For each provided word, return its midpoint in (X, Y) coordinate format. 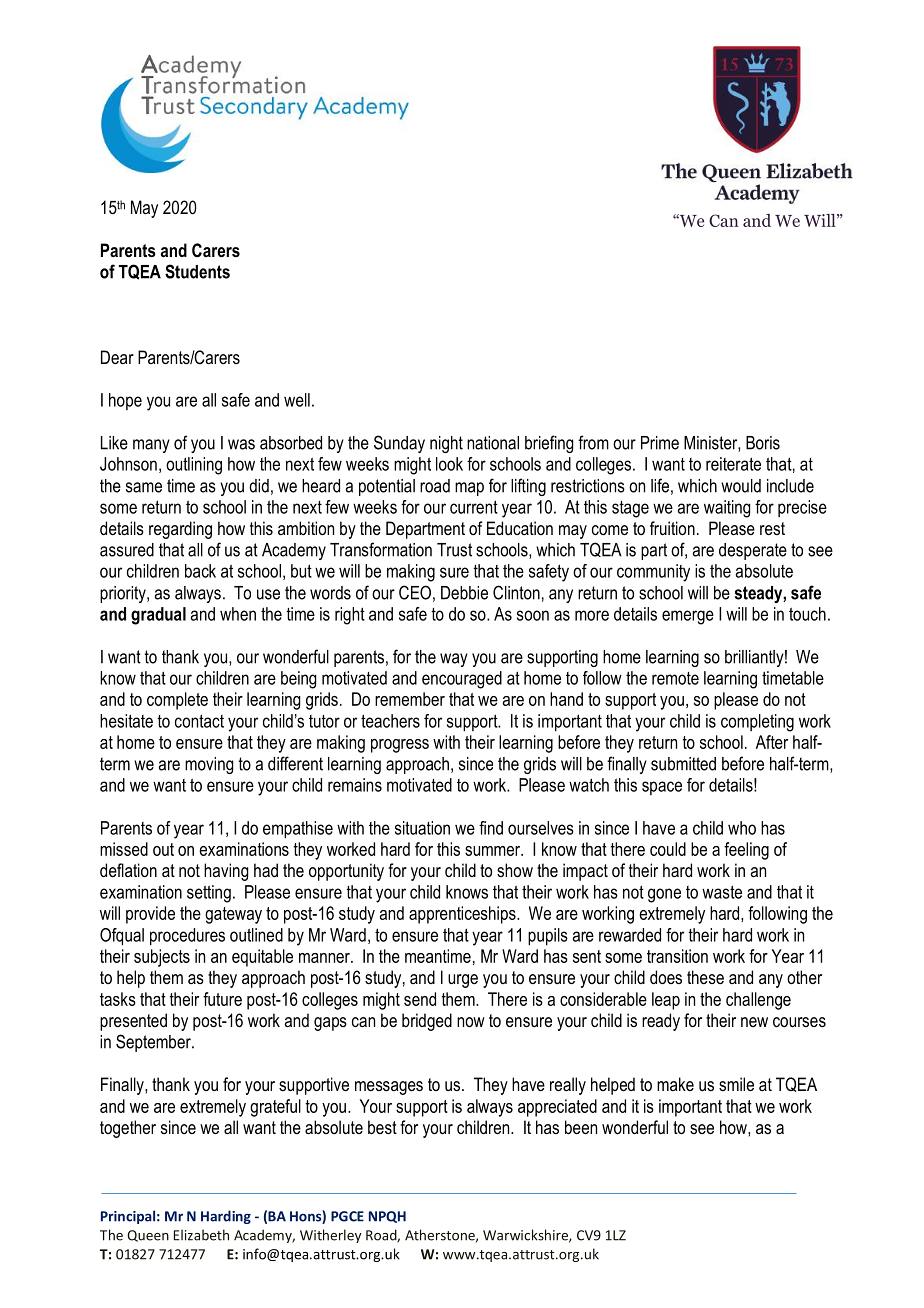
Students (197, 271)
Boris (763, 443)
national (493, 443)
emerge (688, 617)
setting (209, 894)
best (382, 1127)
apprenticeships (463, 915)
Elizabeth (201, 1235)
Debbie (464, 593)
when (238, 614)
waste (722, 892)
